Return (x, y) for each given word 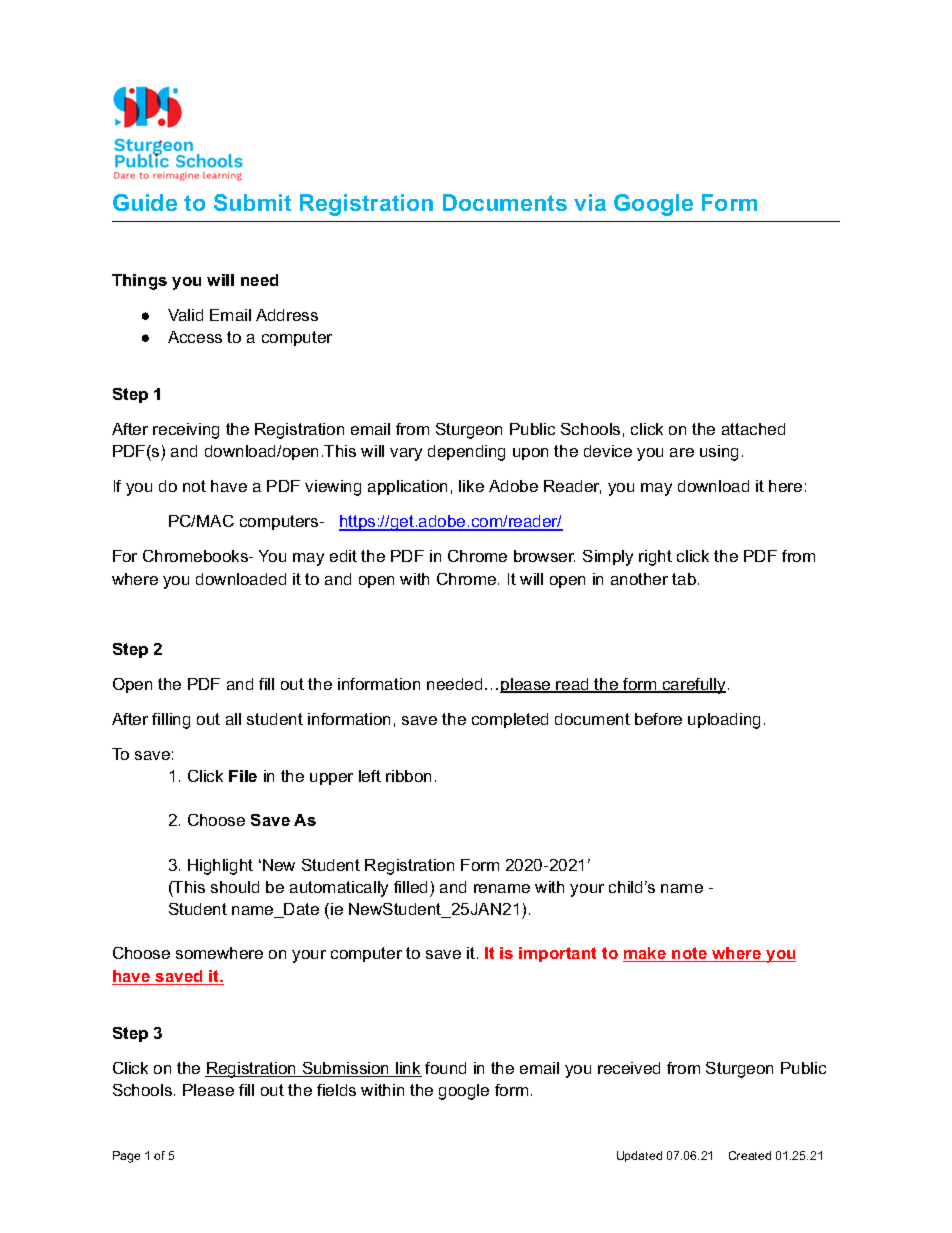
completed (510, 720)
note (690, 954)
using (719, 453)
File (243, 776)
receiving (186, 431)
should (235, 887)
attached (753, 429)
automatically (339, 889)
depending (466, 453)
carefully (693, 686)
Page (126, 1157)
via (590, 202)
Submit (252, 202)
